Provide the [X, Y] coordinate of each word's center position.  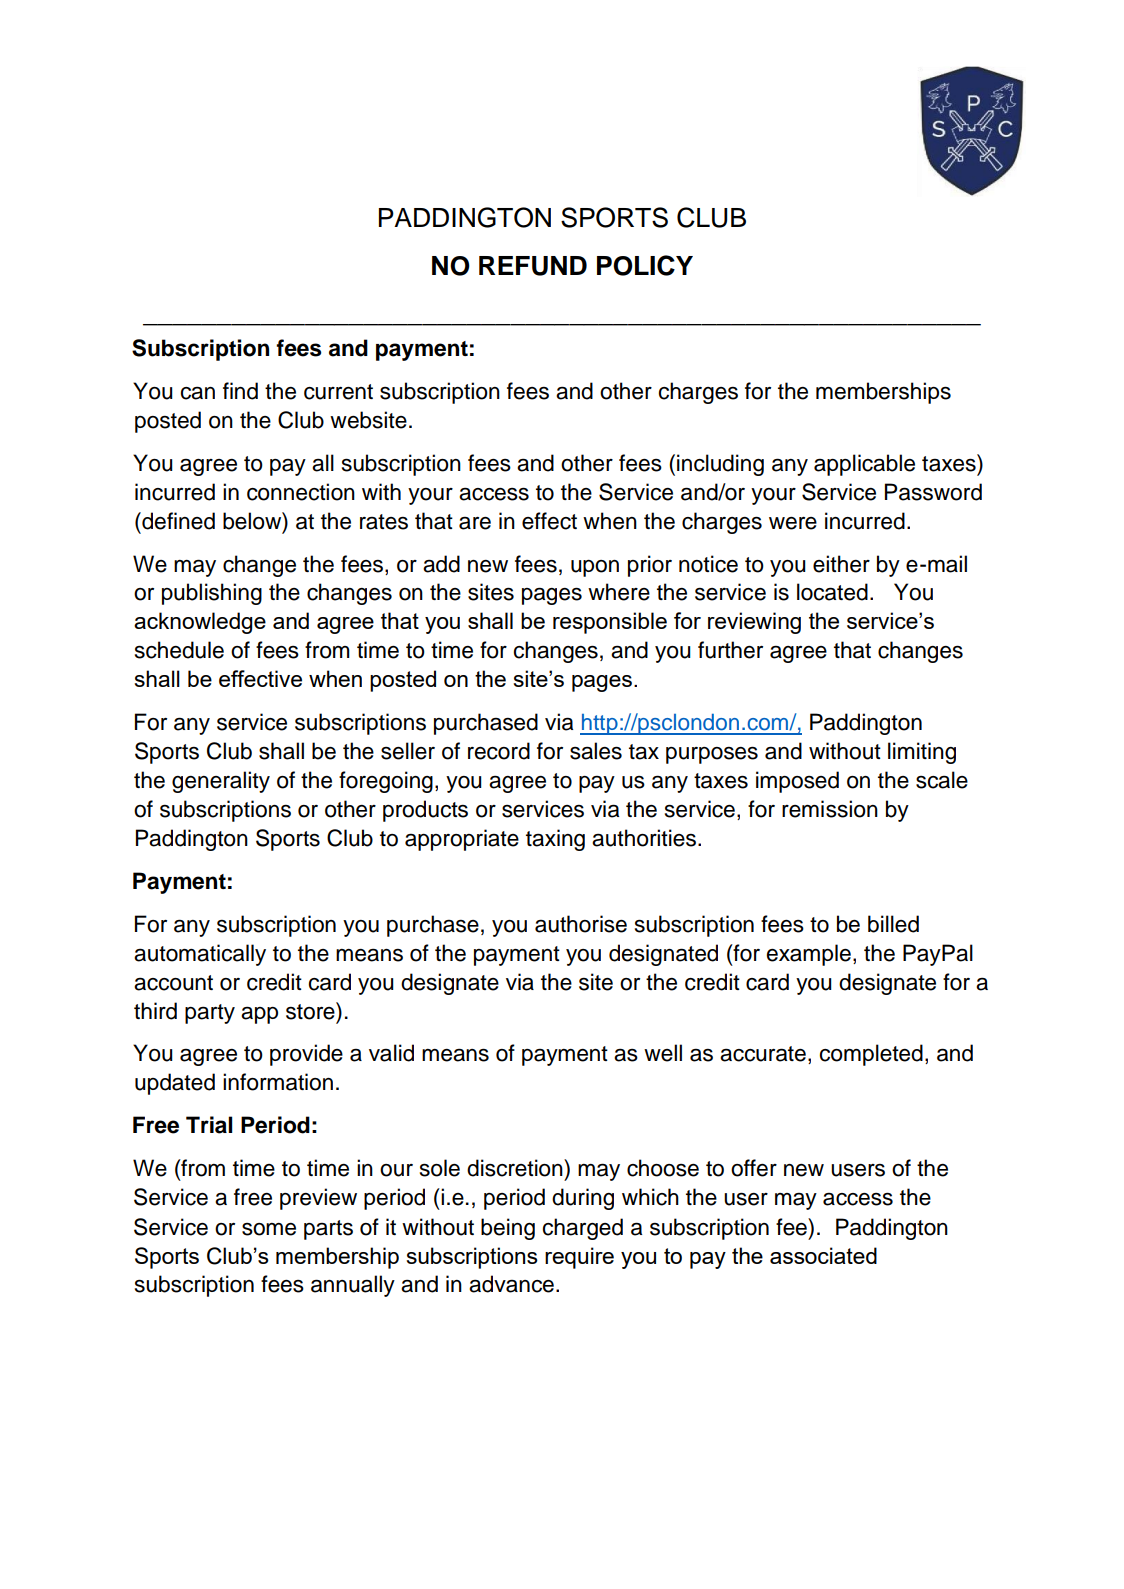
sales [596, 751]
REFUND [533, 266]
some [269, 1229]
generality [221, 782]
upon [595, 568]
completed [871, 1055]
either [841, 564]
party [210, 1014]
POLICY [645, 265]
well [663, 1053]
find [240, 391]
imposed [797, 782]
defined [177, 521]
